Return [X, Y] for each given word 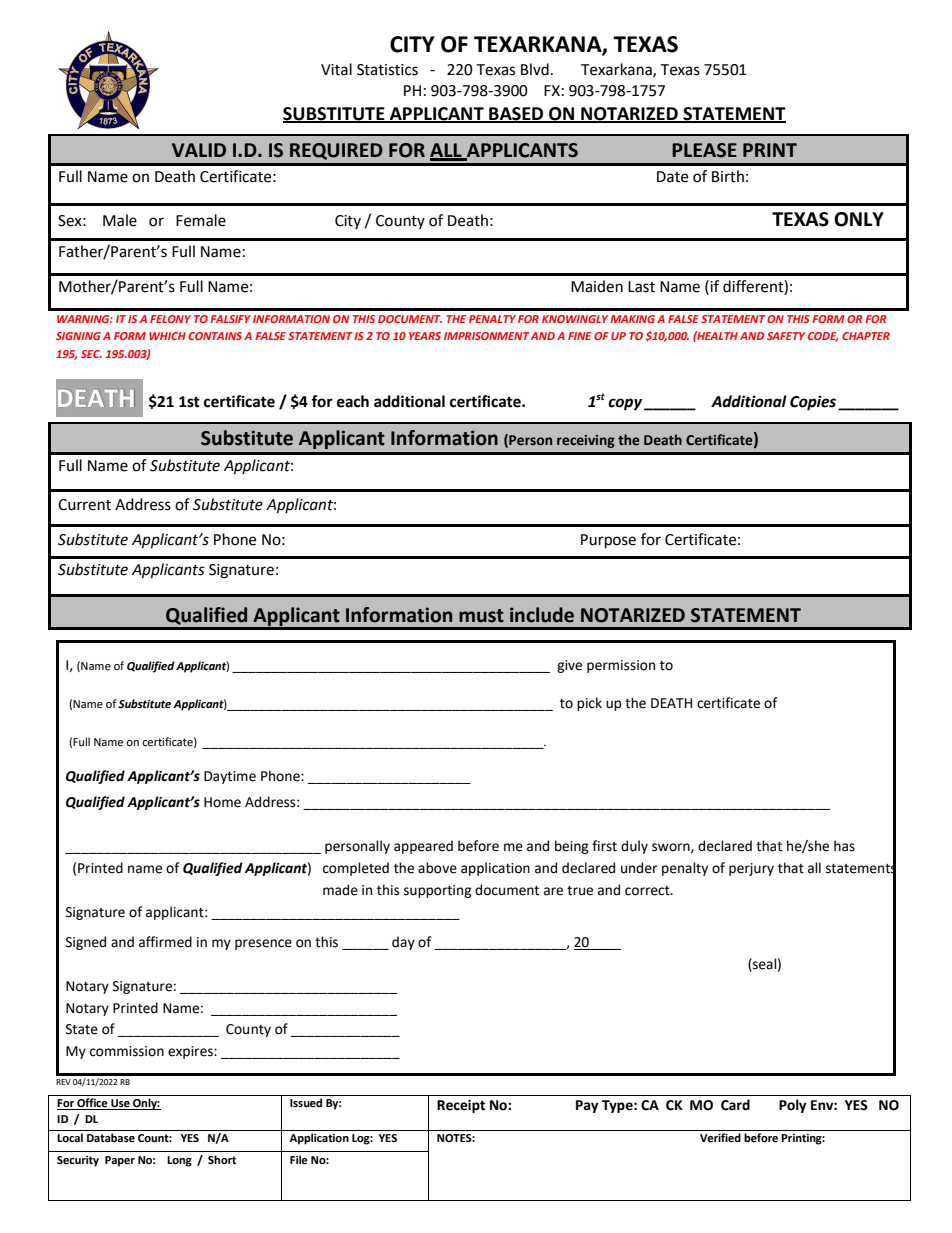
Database [111, 1137]
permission [621, 666]
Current [84, 505]
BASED [516, 114]
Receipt [461, 1106]
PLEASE [704, 150]
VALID [199, 150]
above [437, 868]
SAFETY [786, 336]
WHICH [167, 336]
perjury [751, 869]
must [481, 616]
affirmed [165, 942]
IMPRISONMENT [487, 336]
